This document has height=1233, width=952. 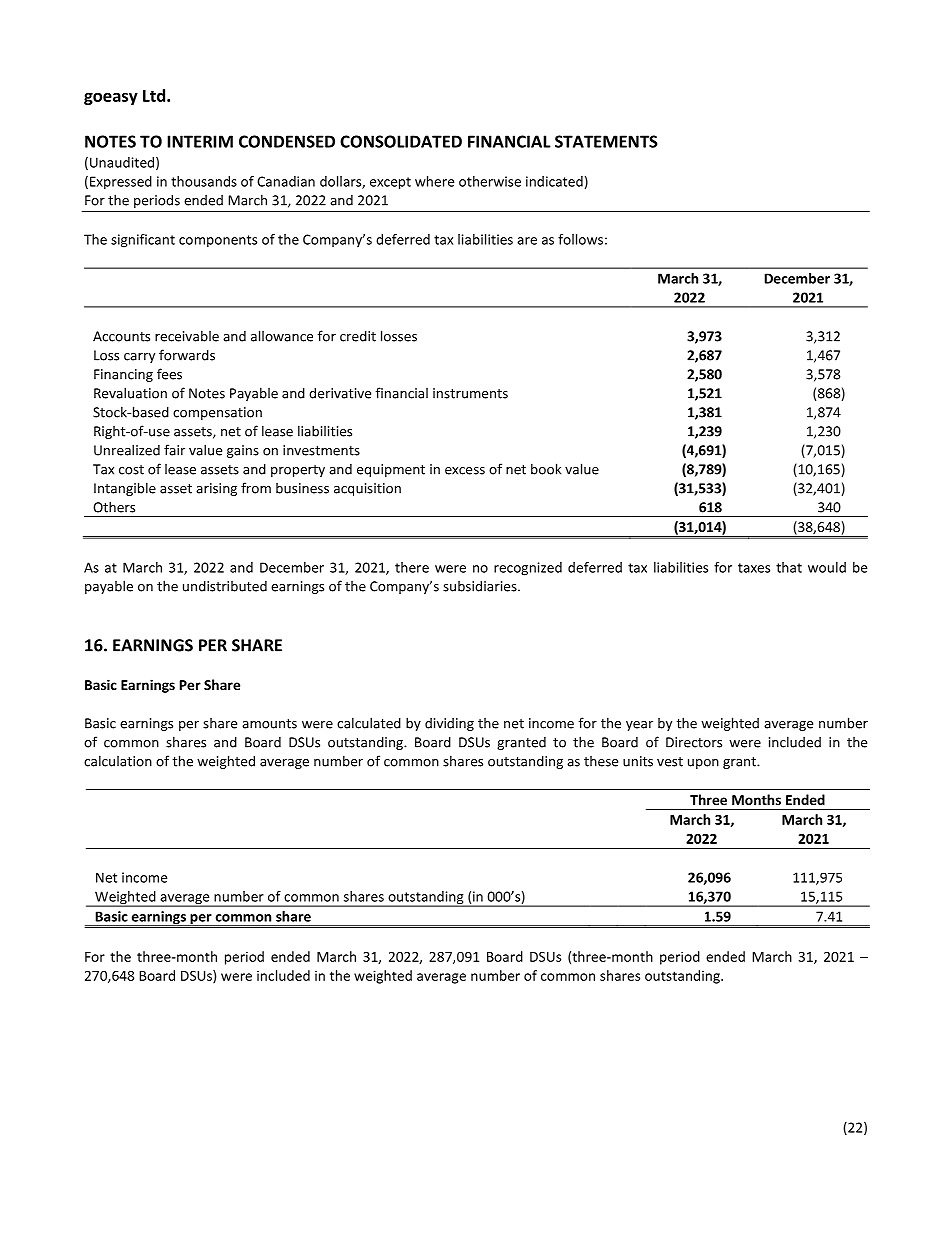 I want to click on amounts, so click(x=269, y=724).
